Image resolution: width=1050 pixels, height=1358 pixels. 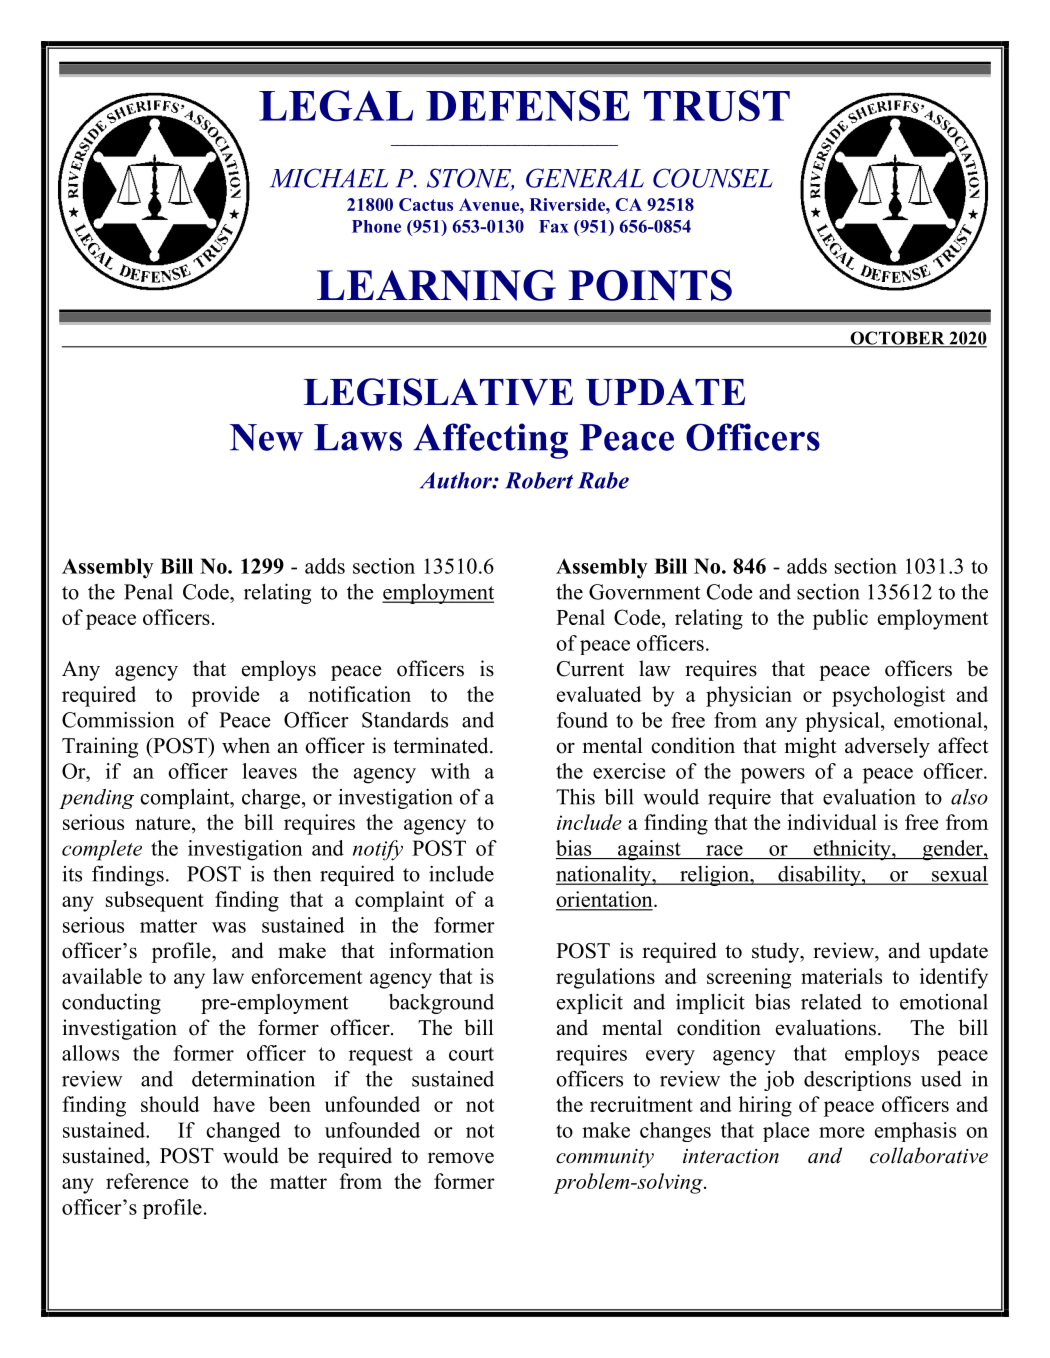 What do you see at coordinates (897, 339) in the page?
I see `OCTOBER` at bounding box center [897, 339].
